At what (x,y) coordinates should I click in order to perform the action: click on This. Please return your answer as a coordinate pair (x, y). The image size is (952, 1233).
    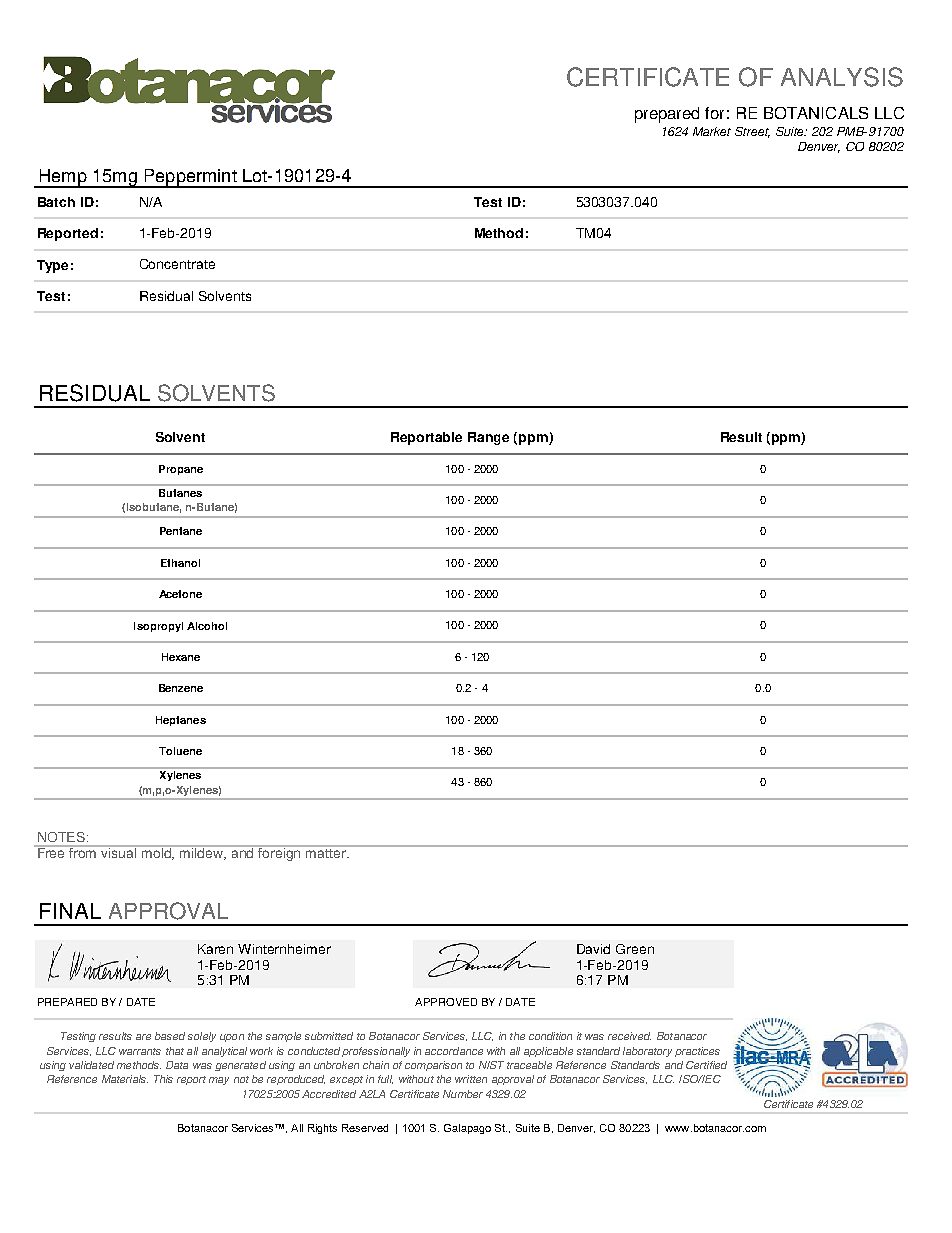
    Looking at the image, I should click on (163, 1079).
